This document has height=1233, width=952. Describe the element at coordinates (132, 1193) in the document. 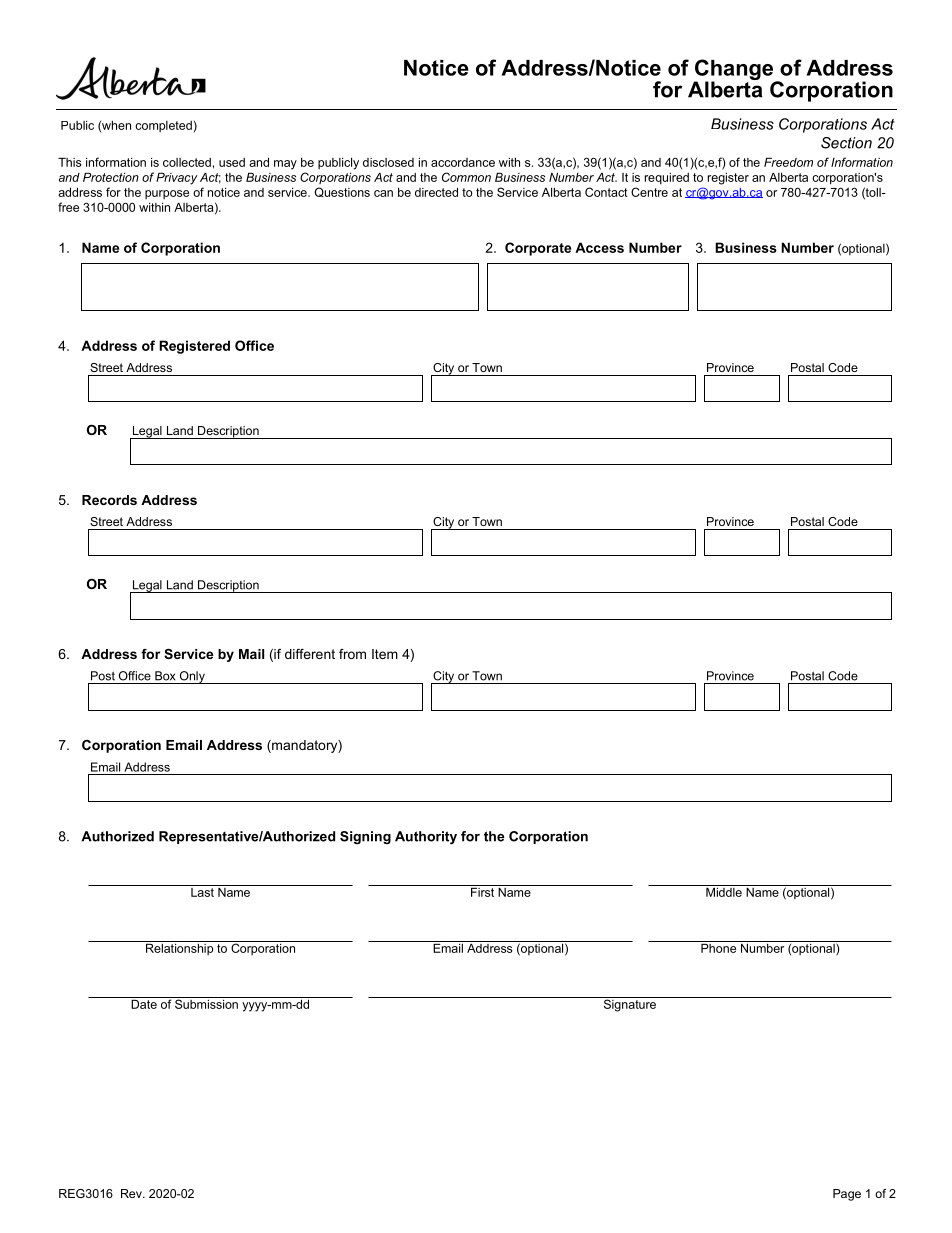

I see `Rev` at that location.
